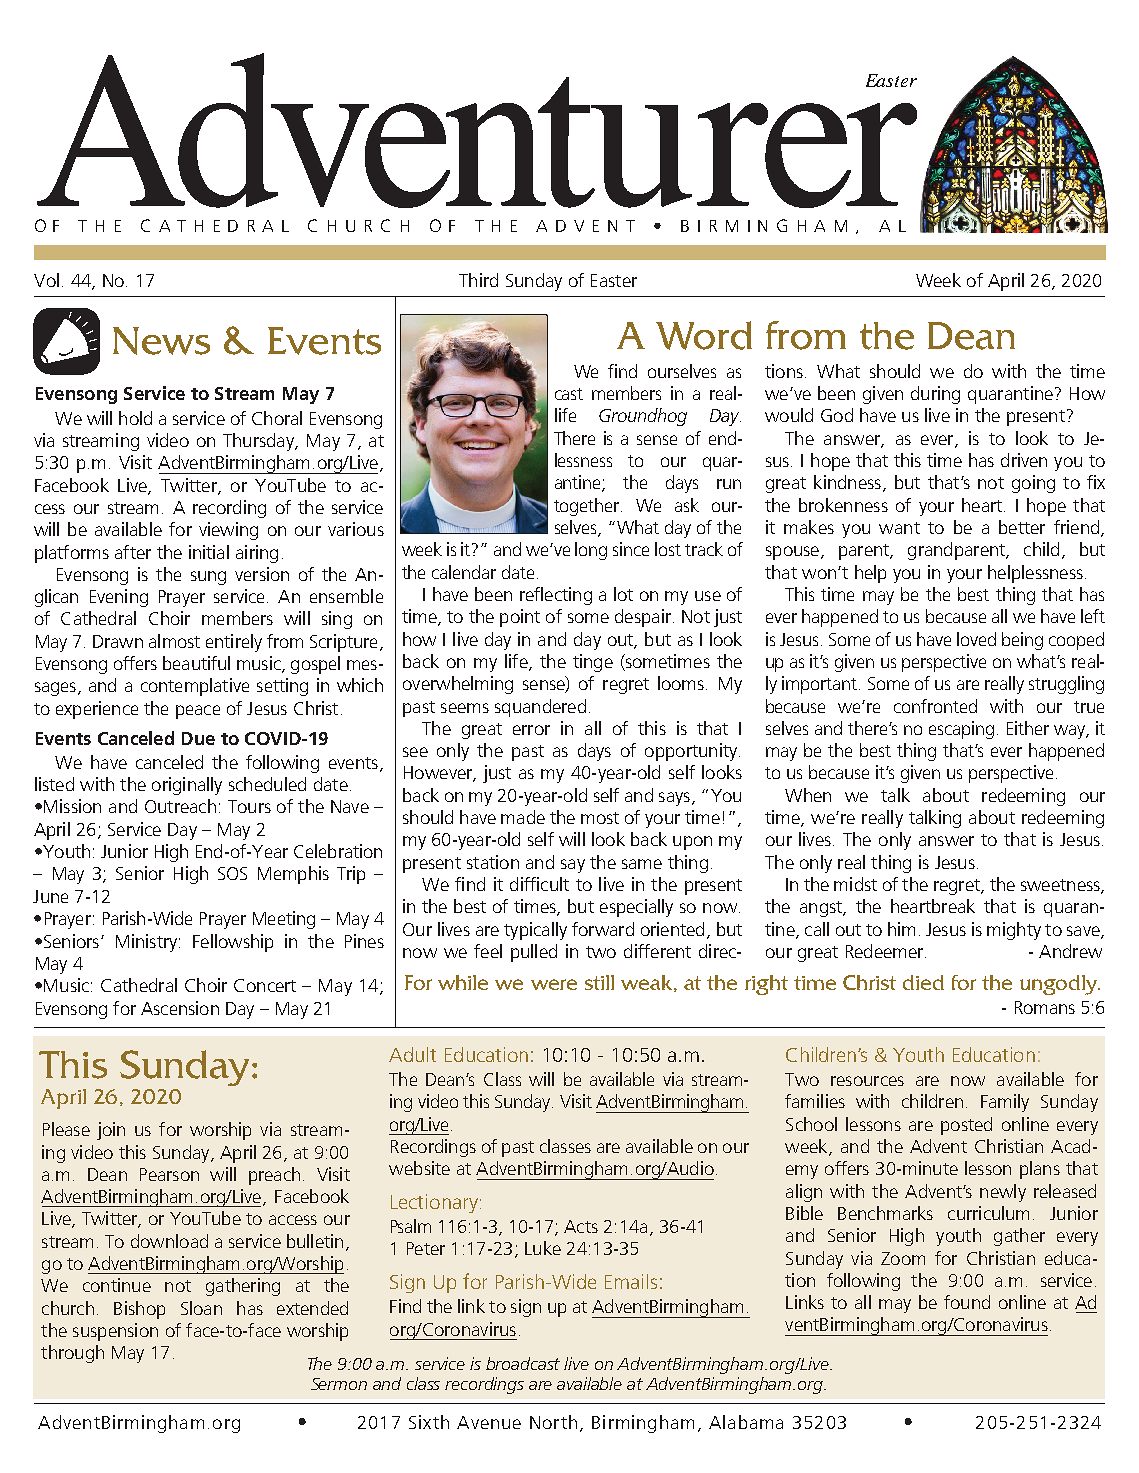  What do you see at coordinates (419, 1168) in the screenshot?
I see `website` at bounding box center [419, 1168].
